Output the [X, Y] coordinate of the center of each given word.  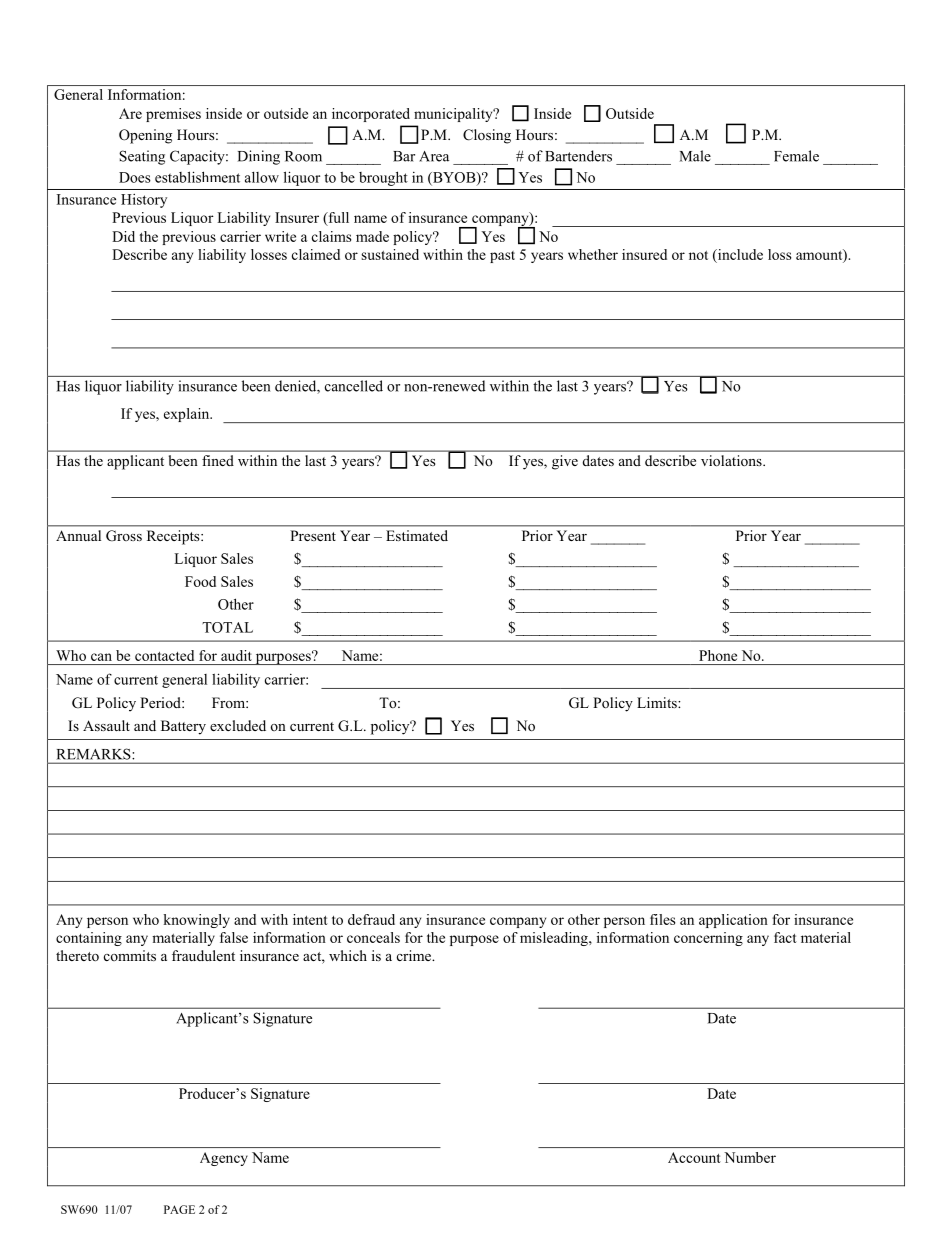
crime [415, 955]
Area [434, 156]
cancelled [354, 386]
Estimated [417, 535]
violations [732, 461]
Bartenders [578, 156]
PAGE [179, 1209]
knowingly [196, 921]
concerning [708, 939]
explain [188, 415]
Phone [718, 655]
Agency [224, 1159]
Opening [145, 136]
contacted [164, 655]
